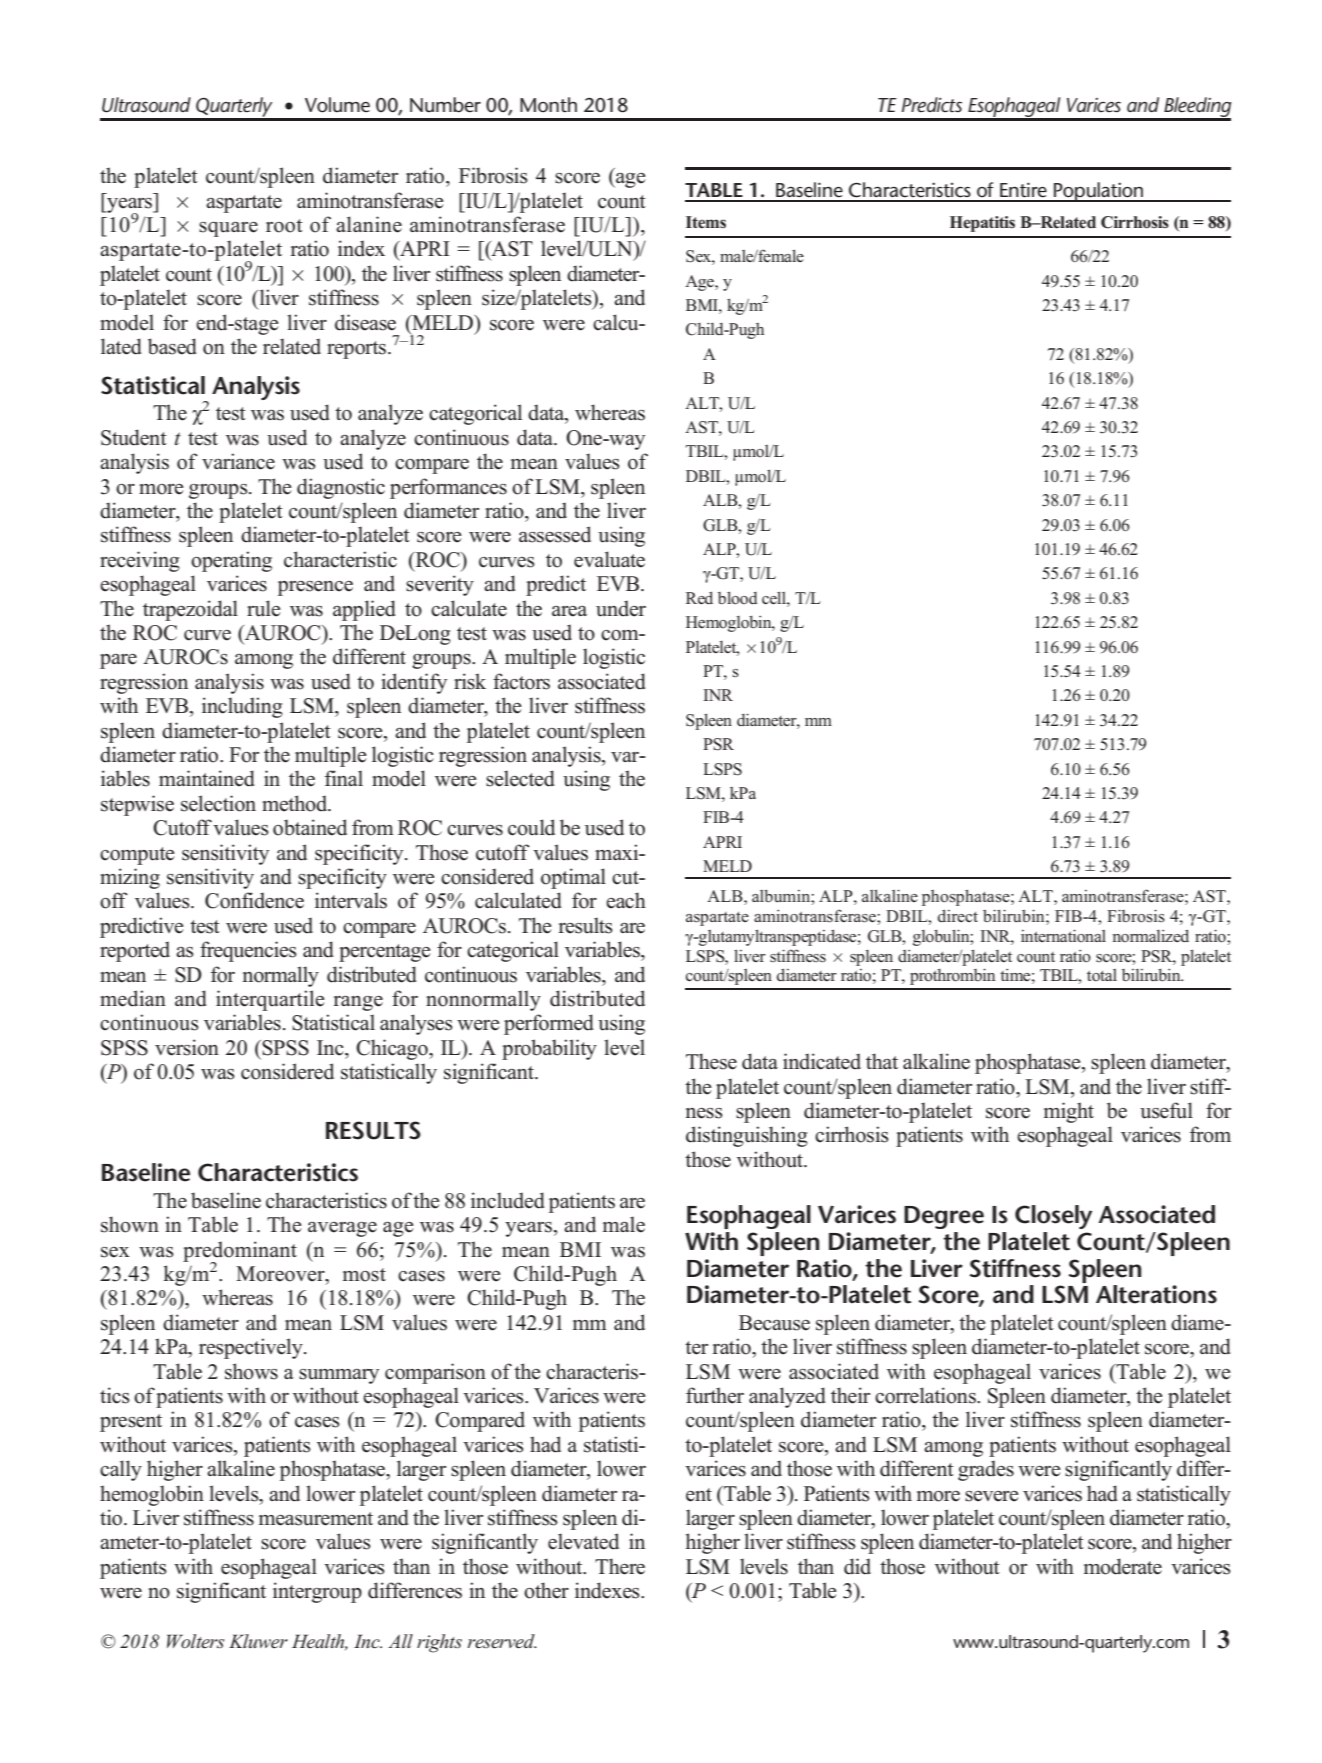 The width and height of the page is (1322, 1763). Describe the element at coordinates (187, 1047) in the page. I see `version` at that location.
